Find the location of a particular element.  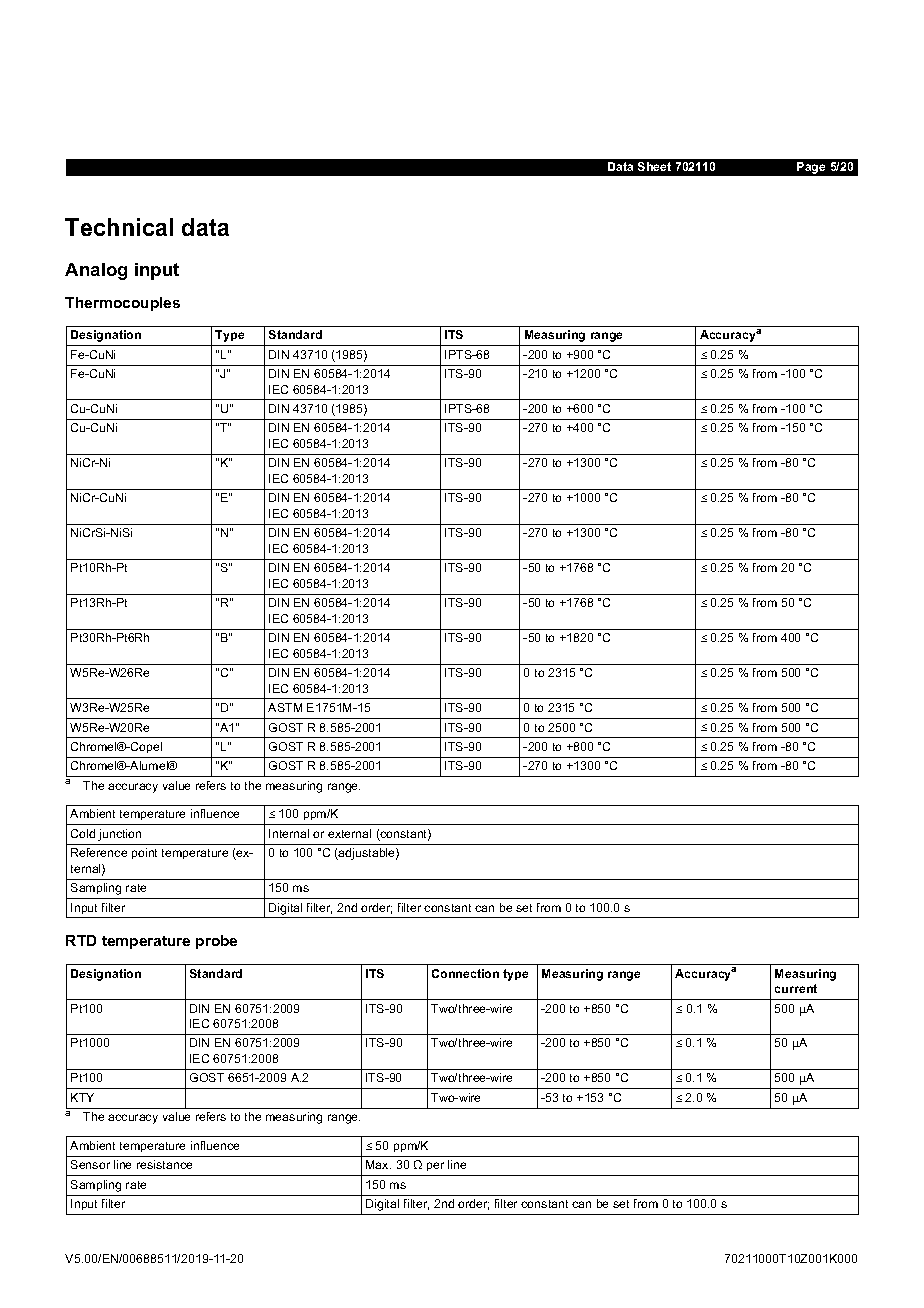

Sensor is located at coordinates (90, 1164).
